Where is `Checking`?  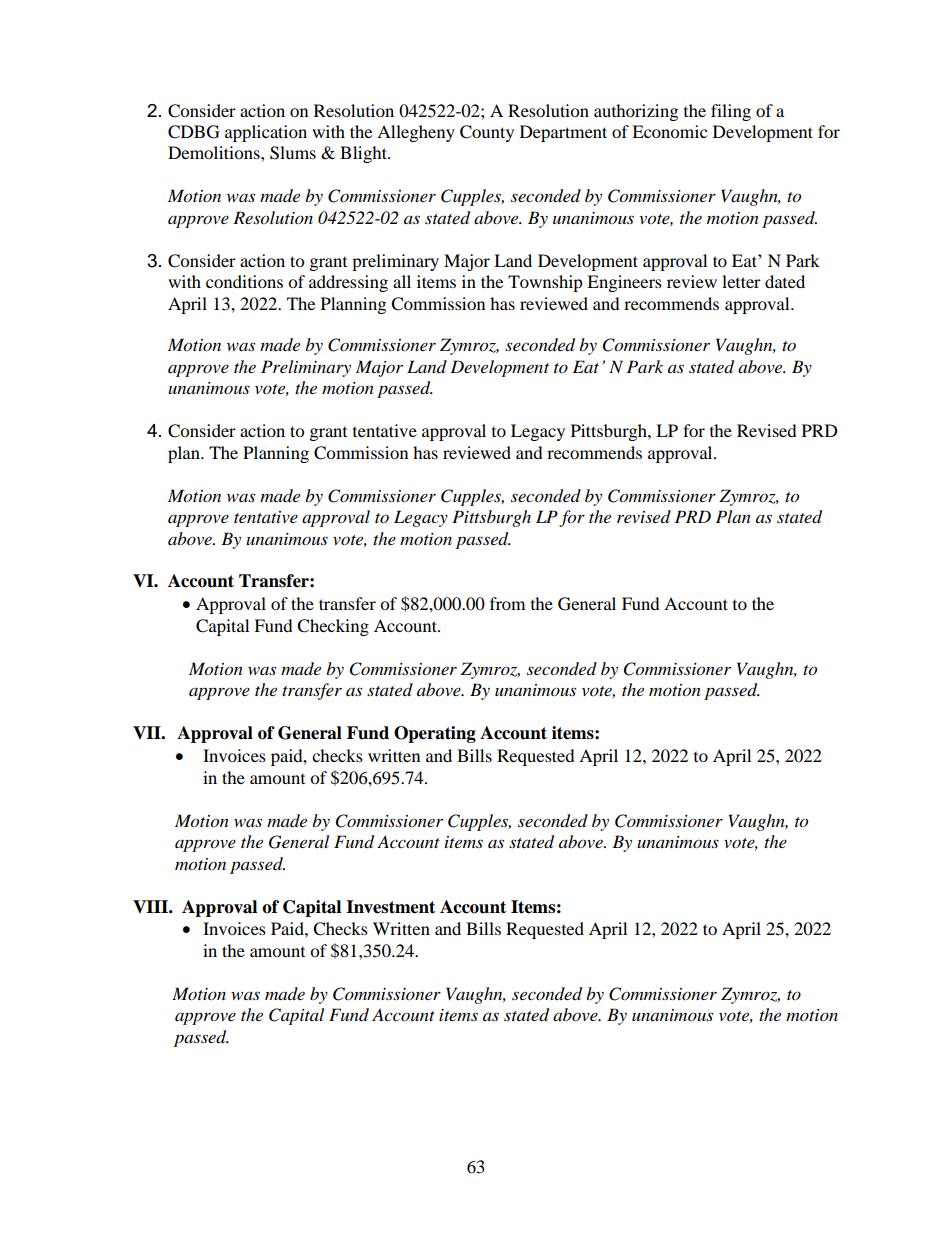 Checking is located at coordinates (333, 627).
